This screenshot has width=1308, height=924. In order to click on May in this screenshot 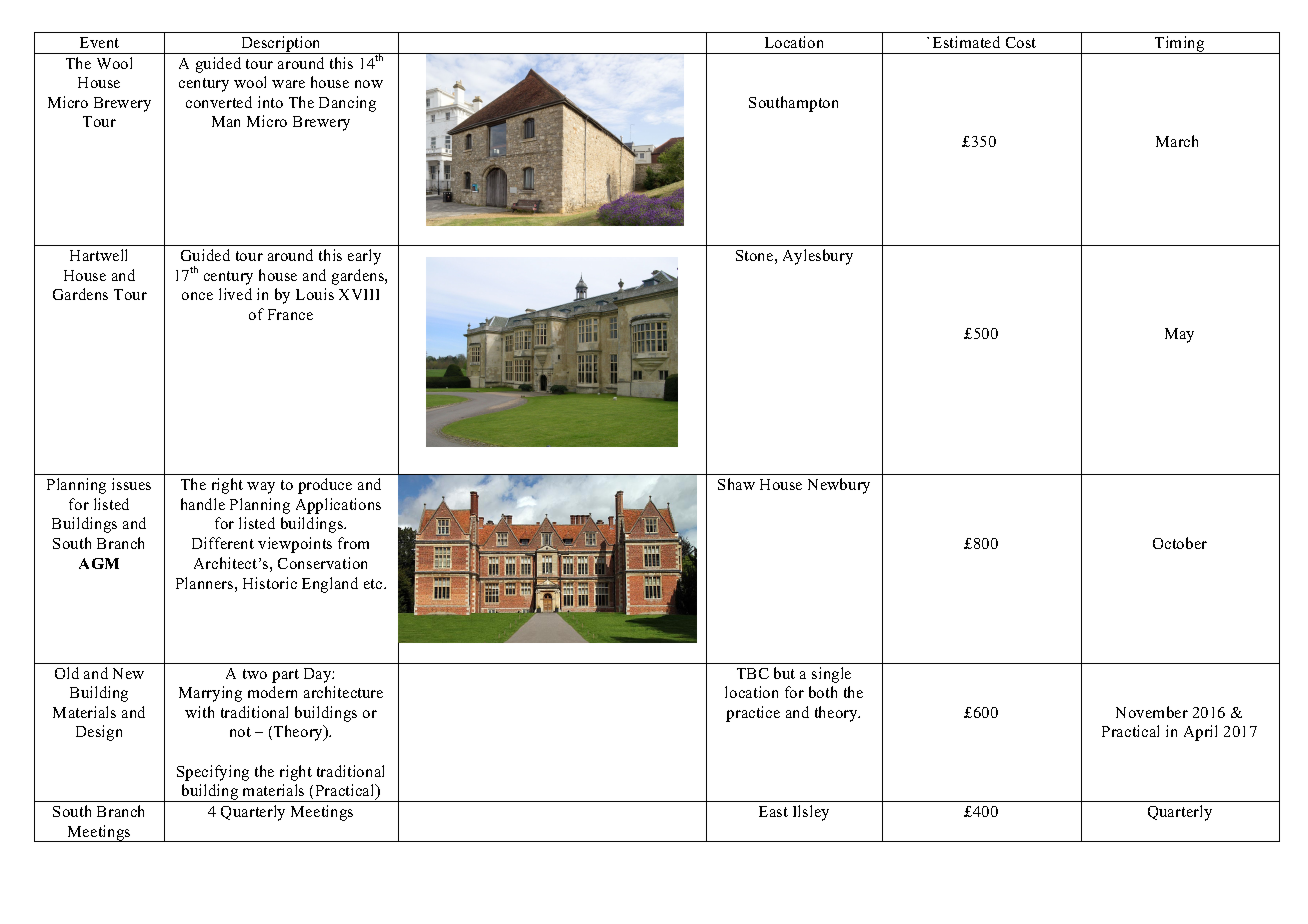, I will do `click(1179, 335)`.
